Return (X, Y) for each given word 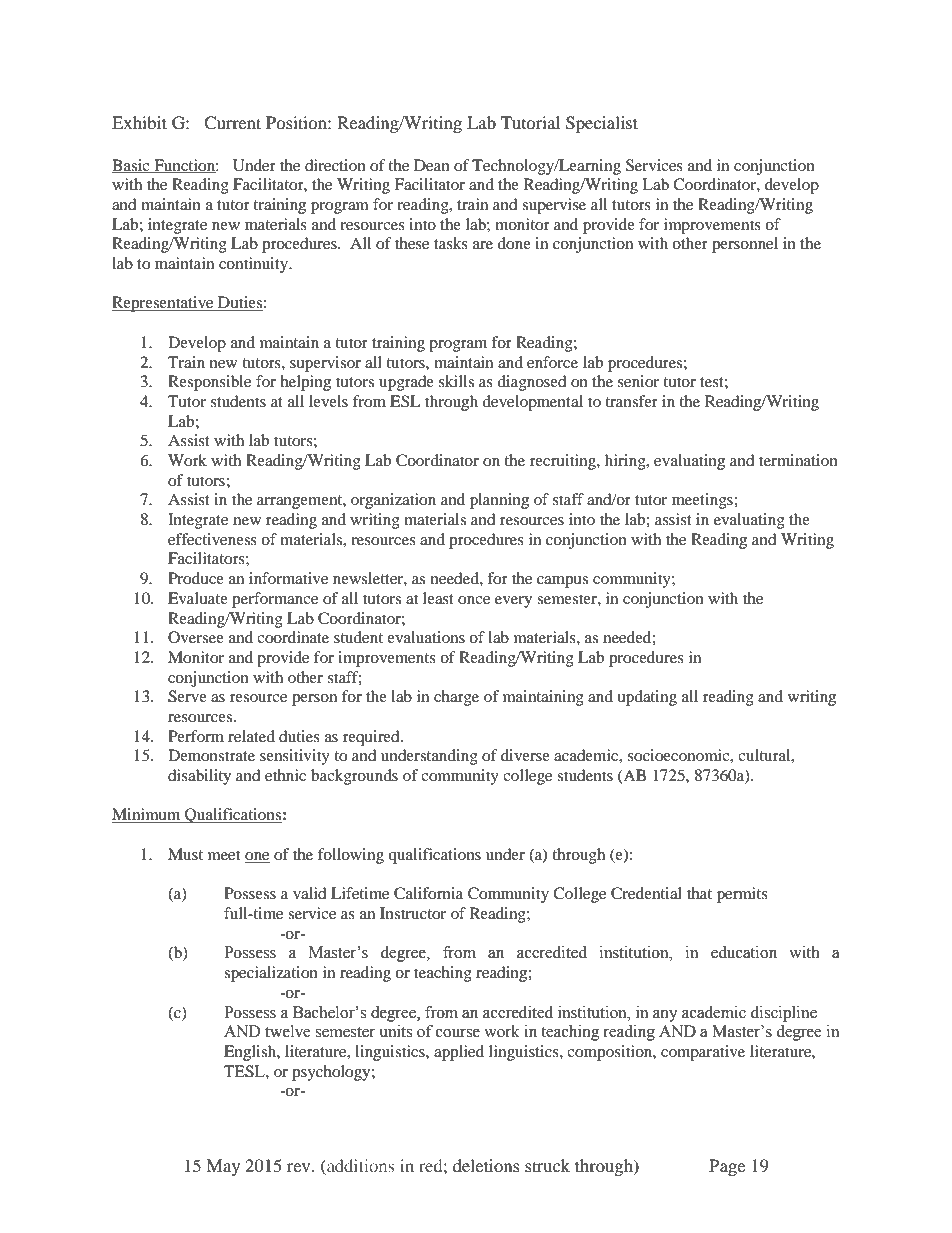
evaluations (426, 637)
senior (638, 381)
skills (456, 381)
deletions (486, 1165)
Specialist (602, 124)
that (699, 893)
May (223, 1167)
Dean (432, 165)
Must (185, 854)
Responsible (209, 383)
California (428, 893)
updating (647, 698)
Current (232, 123)
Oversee (196, 637)
